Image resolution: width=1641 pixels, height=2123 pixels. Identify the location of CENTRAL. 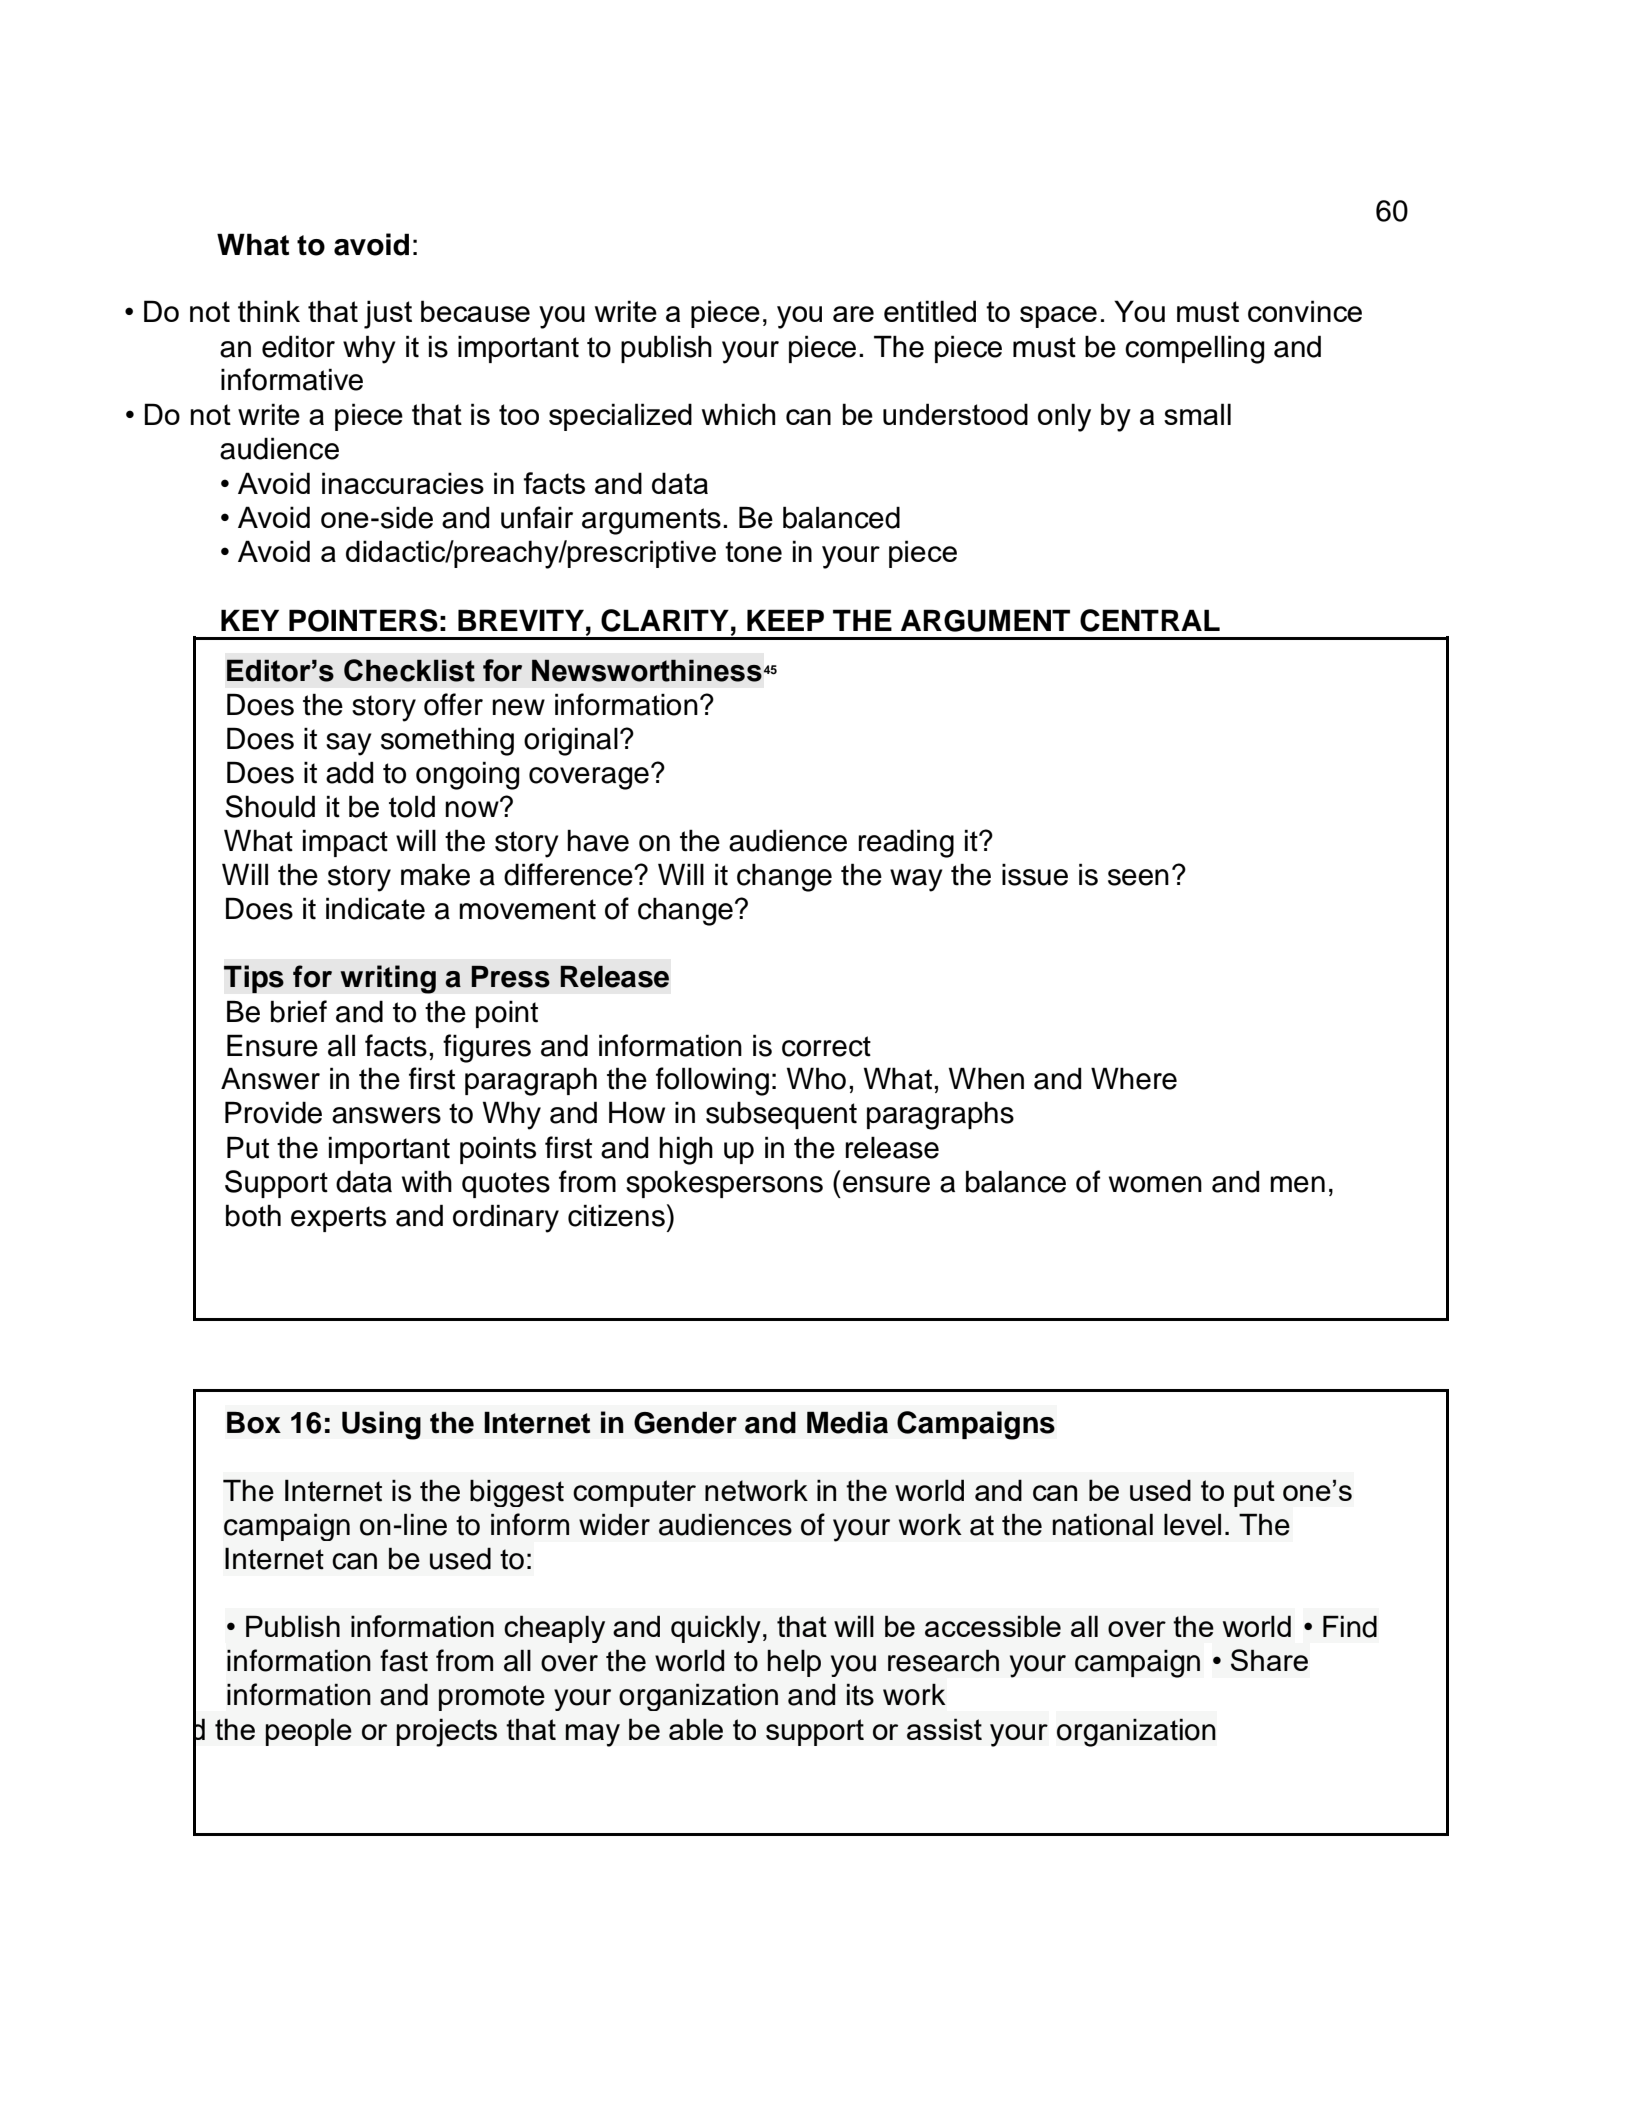
(1150, 620).
